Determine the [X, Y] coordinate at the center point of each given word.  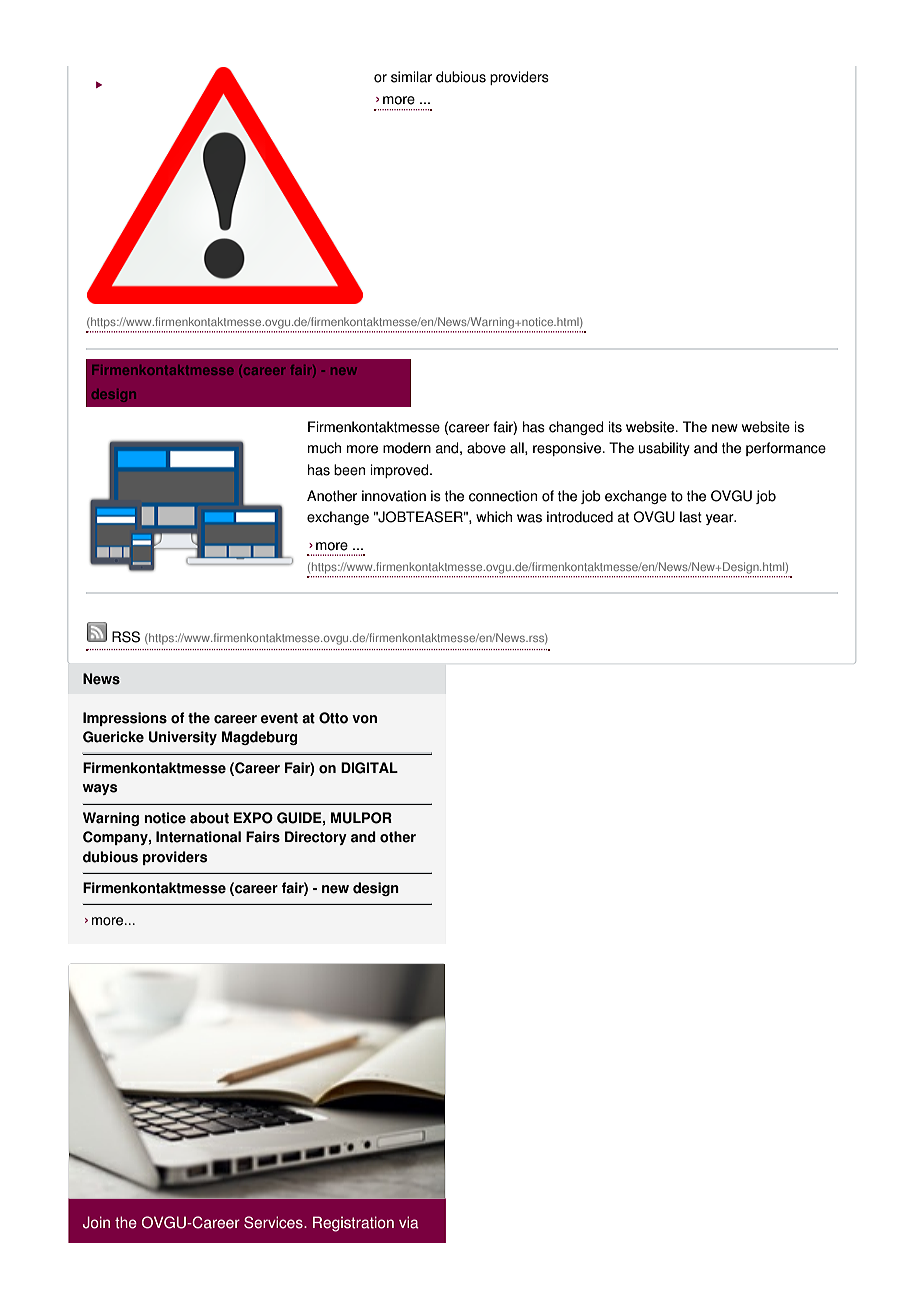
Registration [353, 1224]
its [615, 427]
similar [411, 77]
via [409, 1222]
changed [576, 428]
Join [96, 1222]
